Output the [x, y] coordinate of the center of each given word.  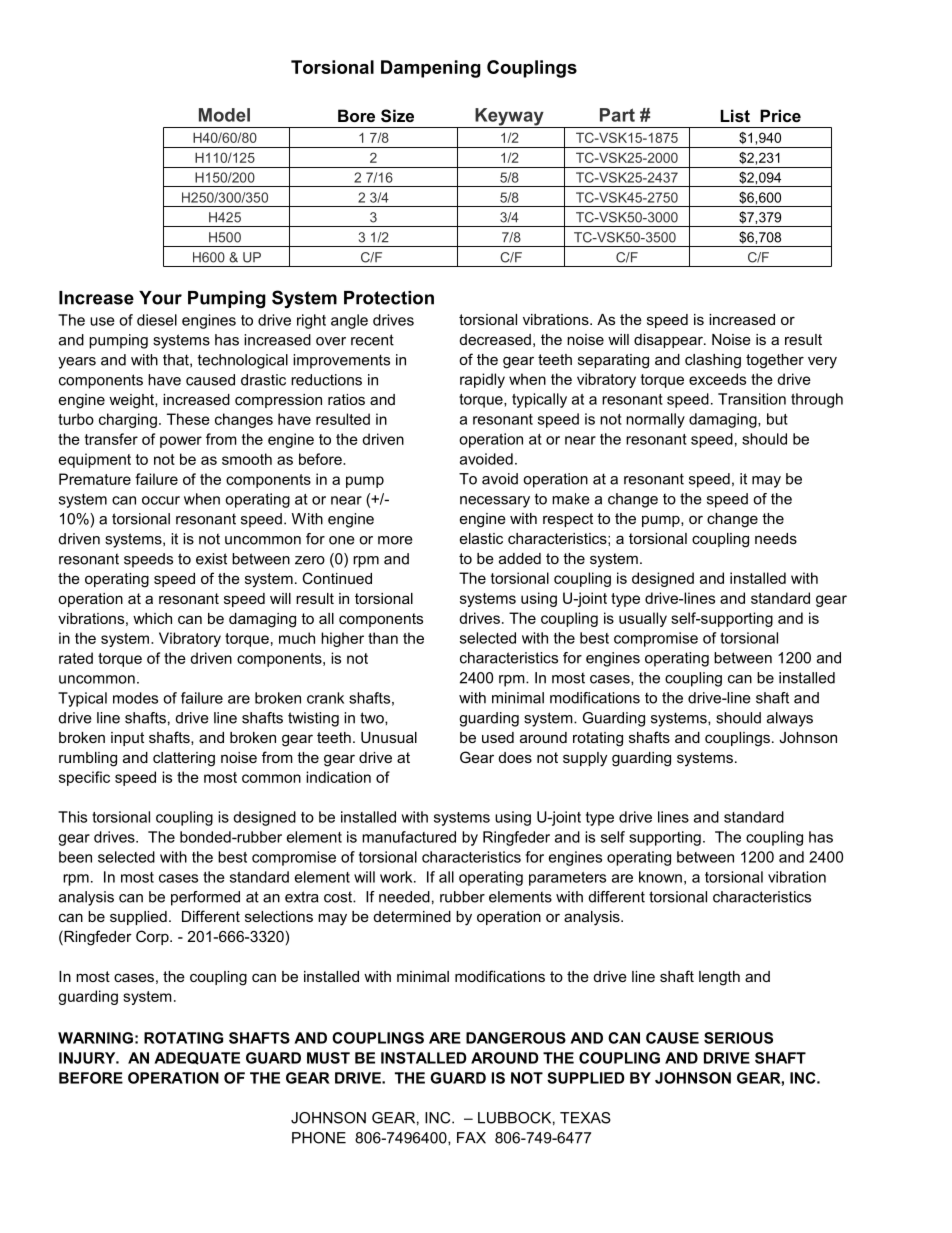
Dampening [431, 69]
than [383, 638]
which [152, 618]
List [735, 115]
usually [643, 619]
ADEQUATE [197, 1058]
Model [224, 115]
